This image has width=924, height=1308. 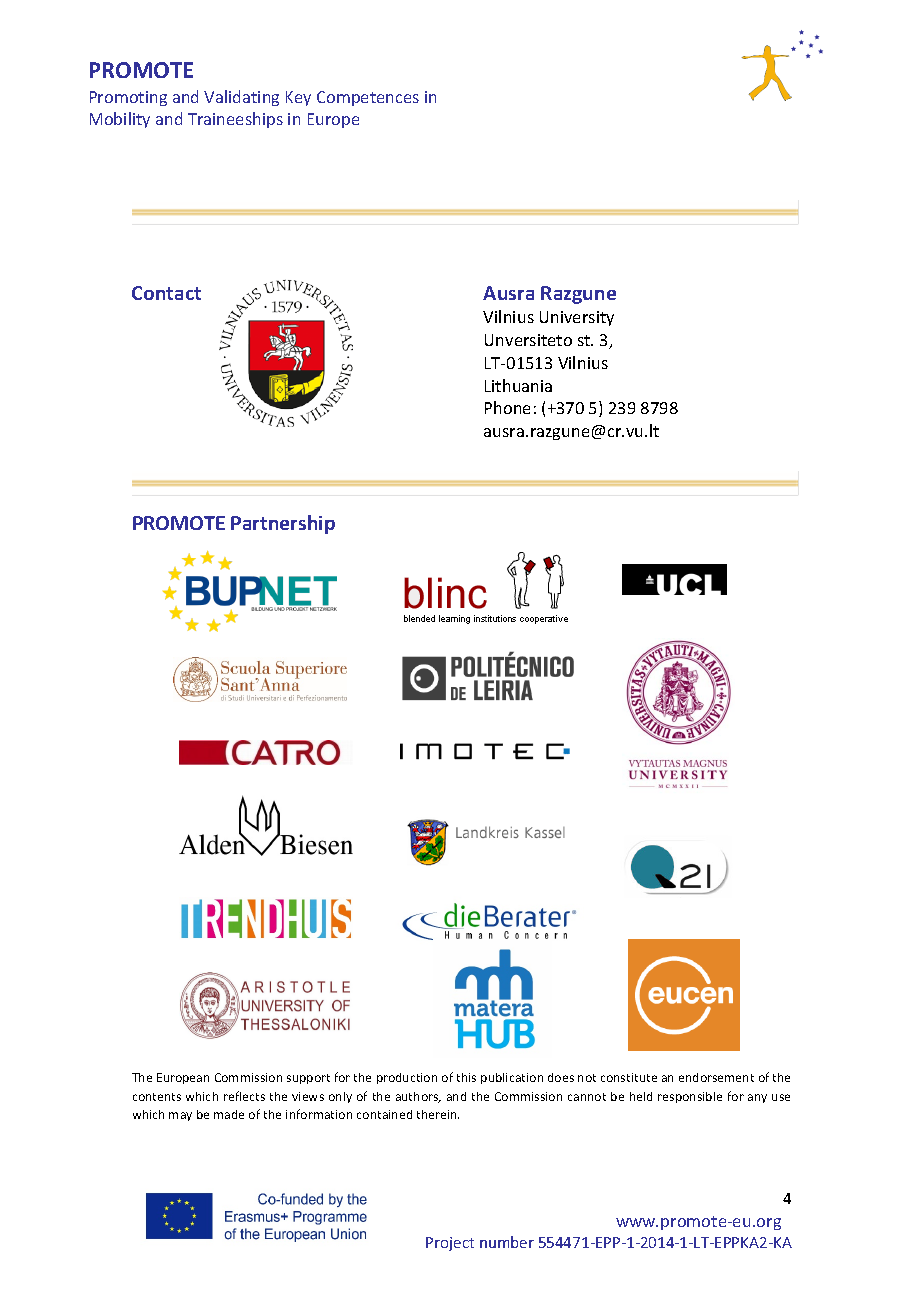 I want to click on Project, so click(x=450, y=1244).
